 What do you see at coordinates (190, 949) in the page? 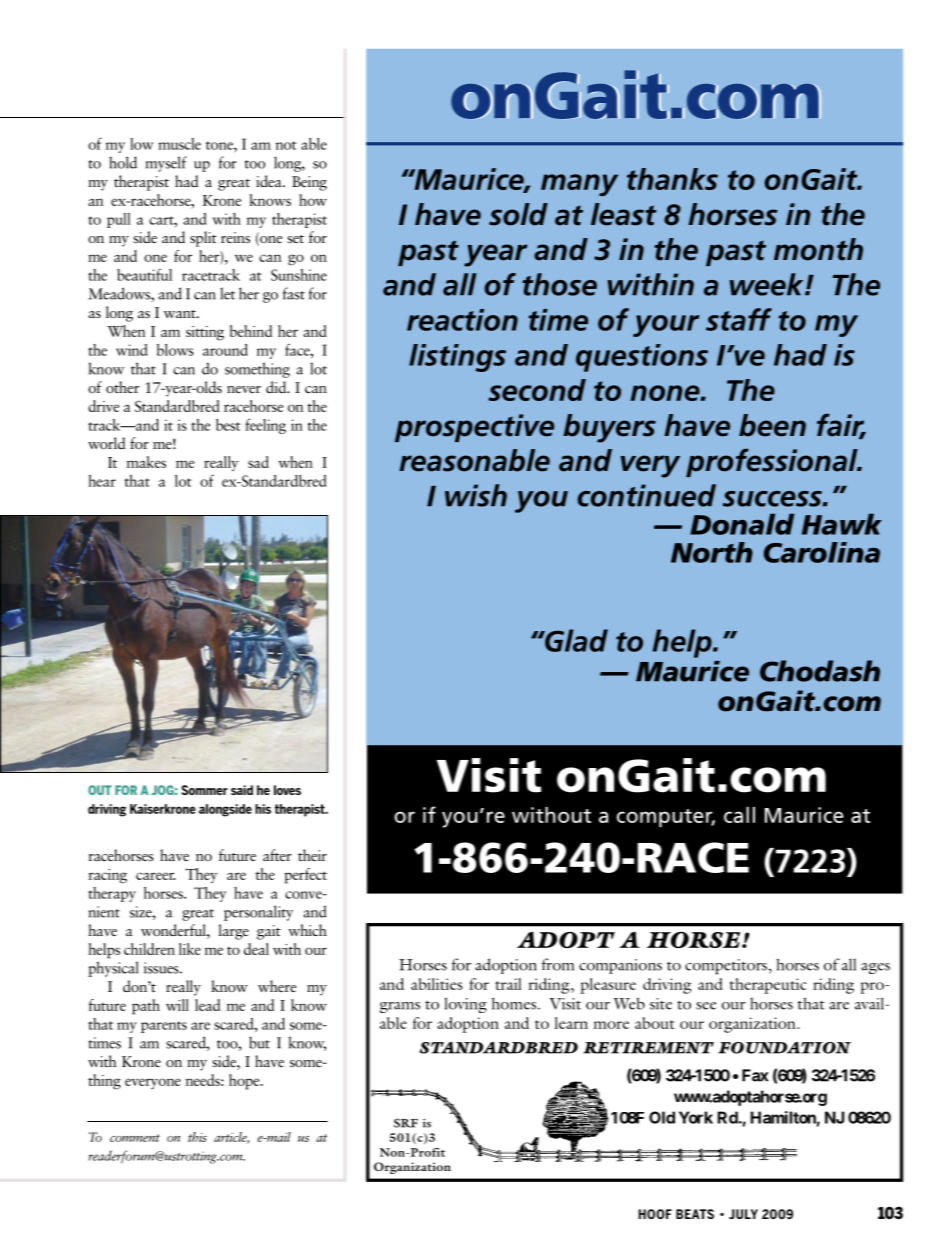
I see `like` at bounding box center [190, 949].
